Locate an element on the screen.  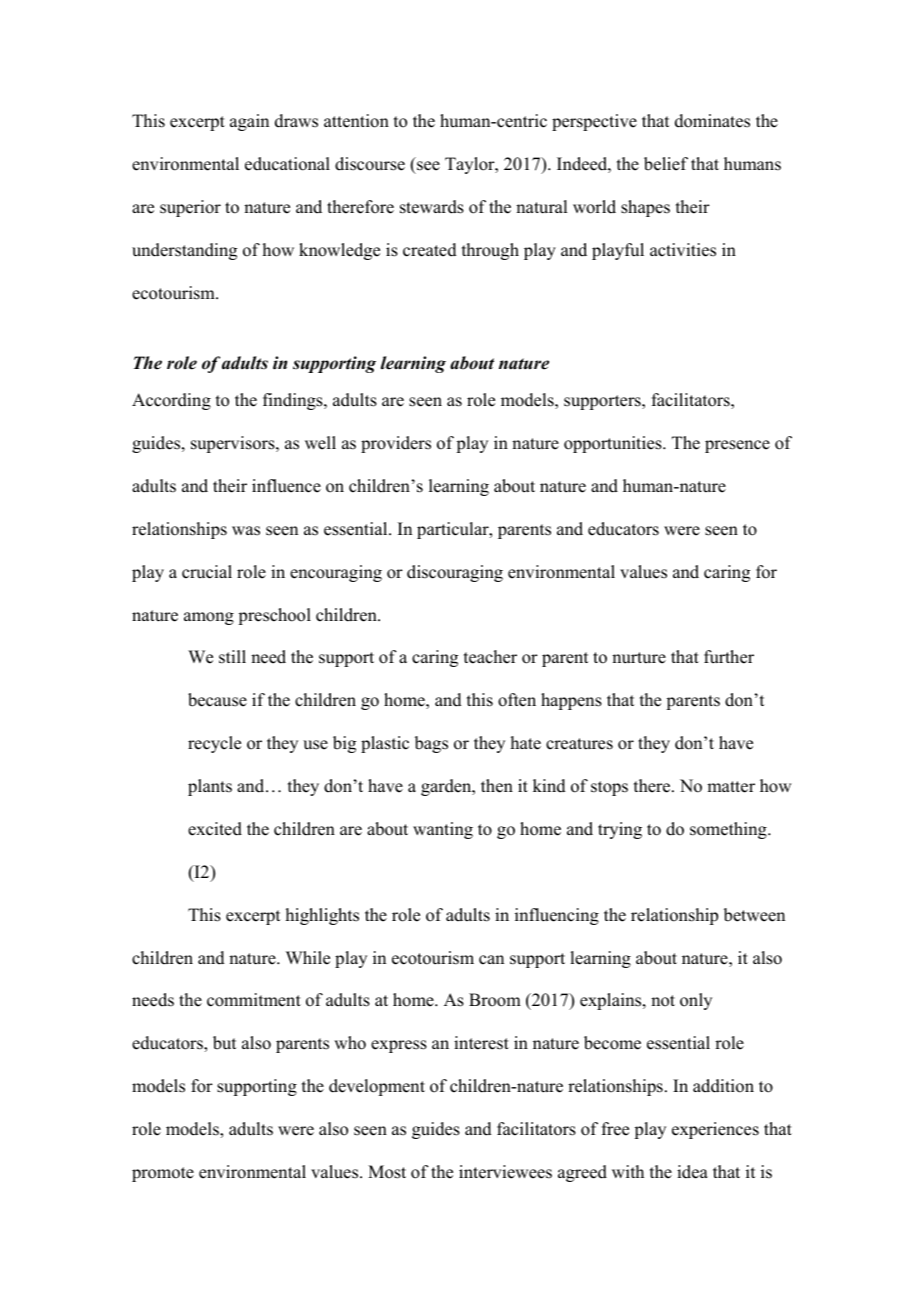
promote is located at coordinates (163, 1174).
